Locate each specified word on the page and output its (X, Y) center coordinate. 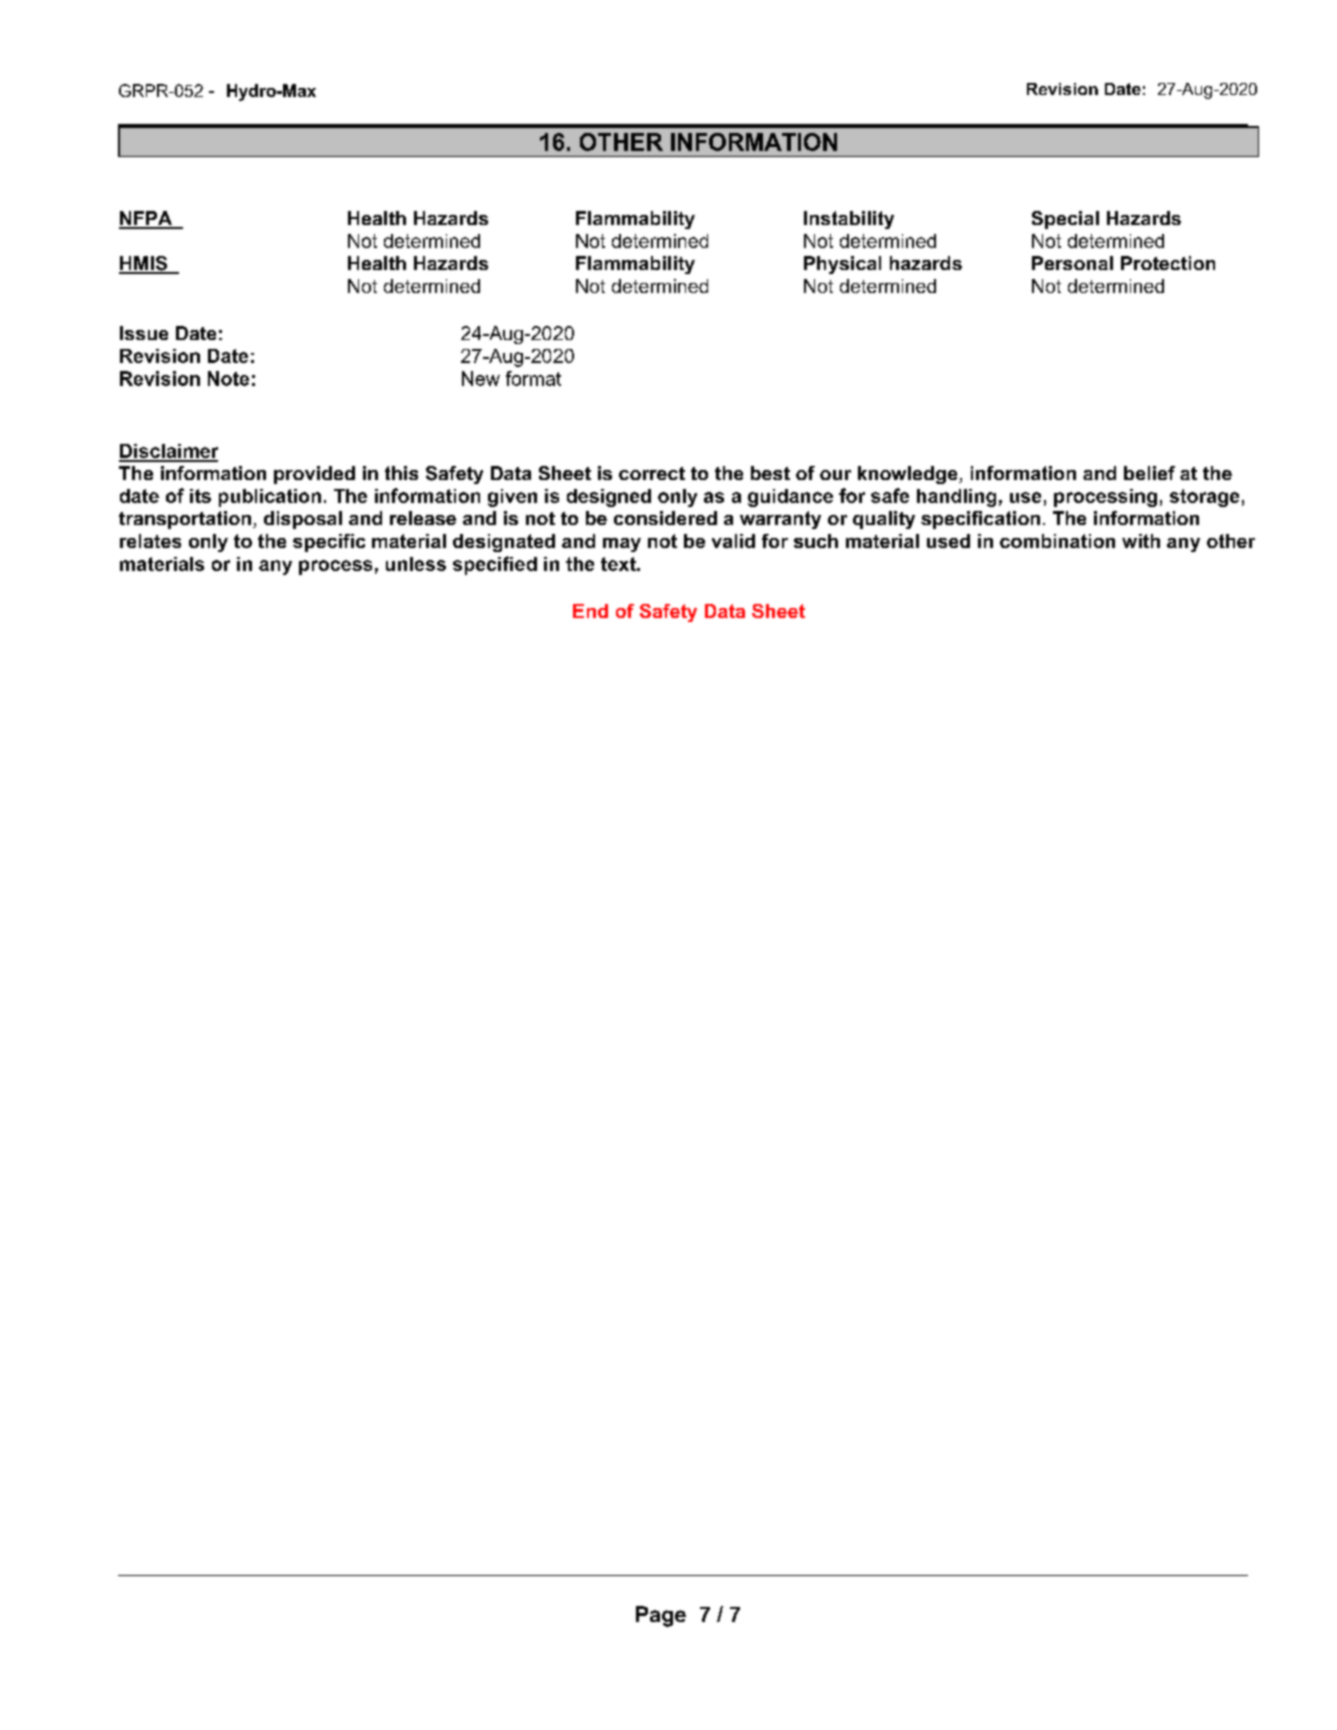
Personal (1072, 263)
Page (661, 1616)
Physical (842, 265)
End (590, 611)
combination (1057, 541)
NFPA (147, 219)
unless (416, 564)
